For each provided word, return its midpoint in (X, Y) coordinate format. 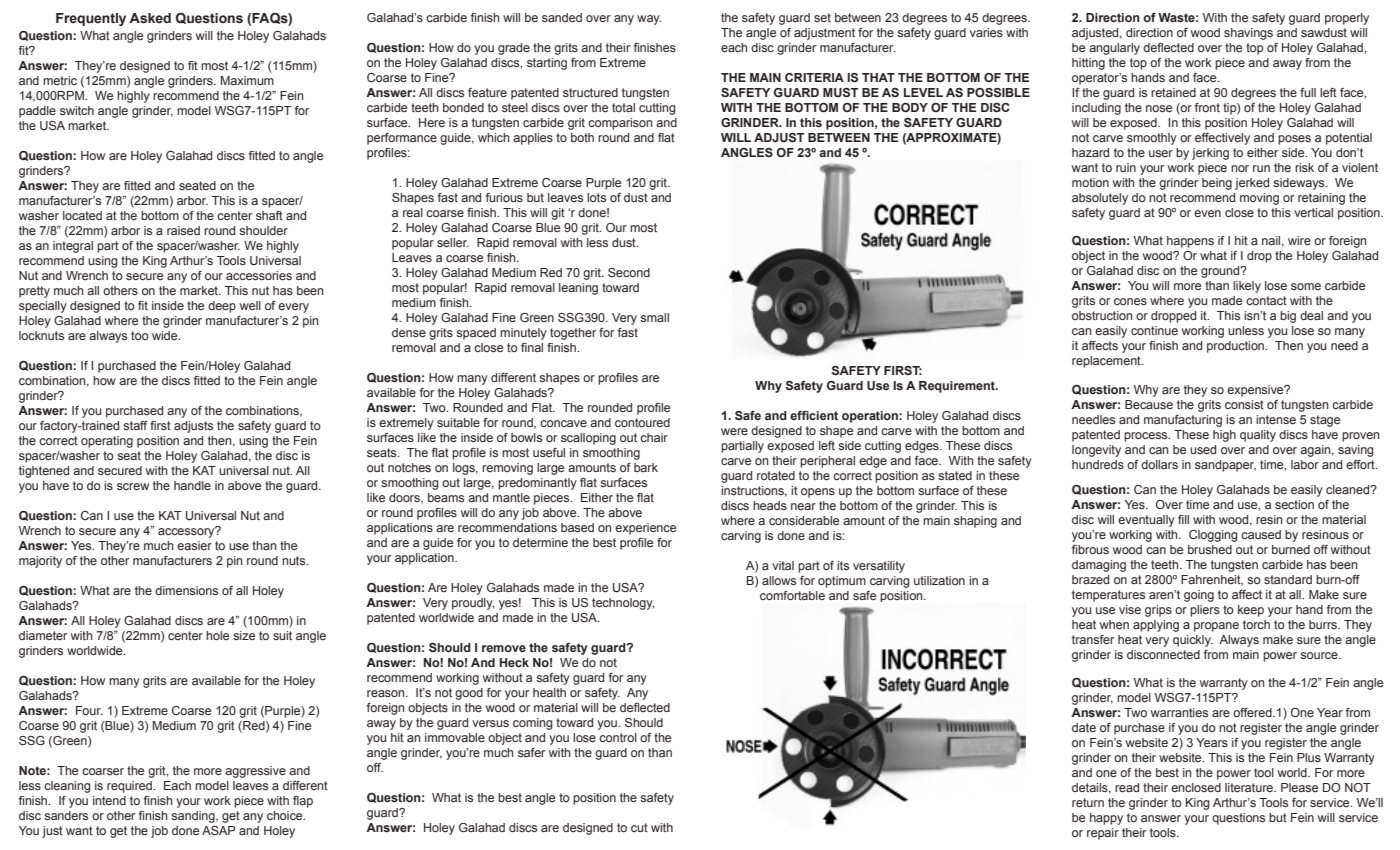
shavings (1248, 34)
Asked (150, 18)
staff (135, 425)
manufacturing (1183, 421)
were (734, 431)
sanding (194, 817)
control (618, 737)
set (822, 17)
